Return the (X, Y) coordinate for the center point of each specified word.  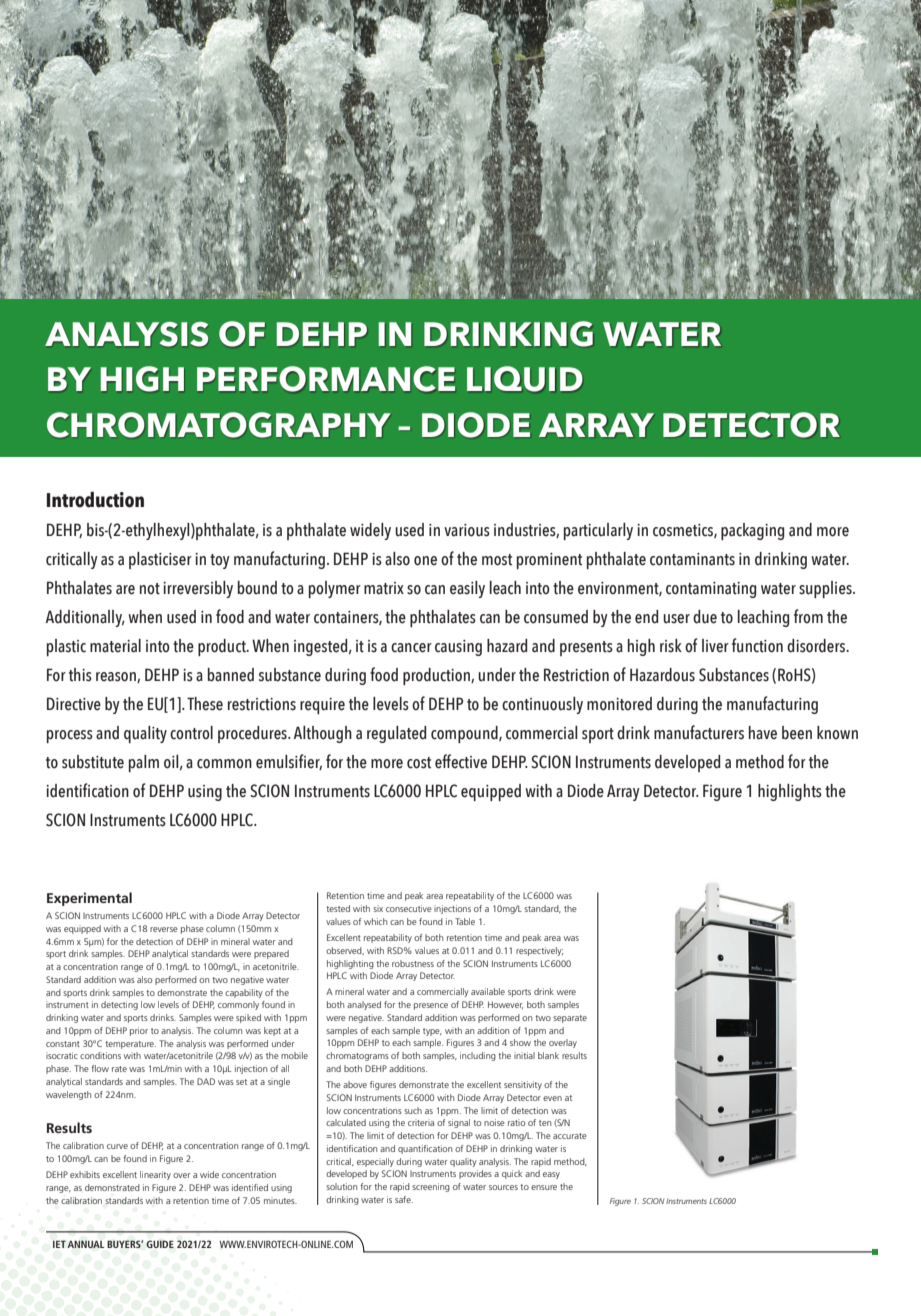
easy (551, 1175)
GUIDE (160, 1244)
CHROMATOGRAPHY (219, 425)
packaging (752, 531)
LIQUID (524, 379)
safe (404, 1199)
